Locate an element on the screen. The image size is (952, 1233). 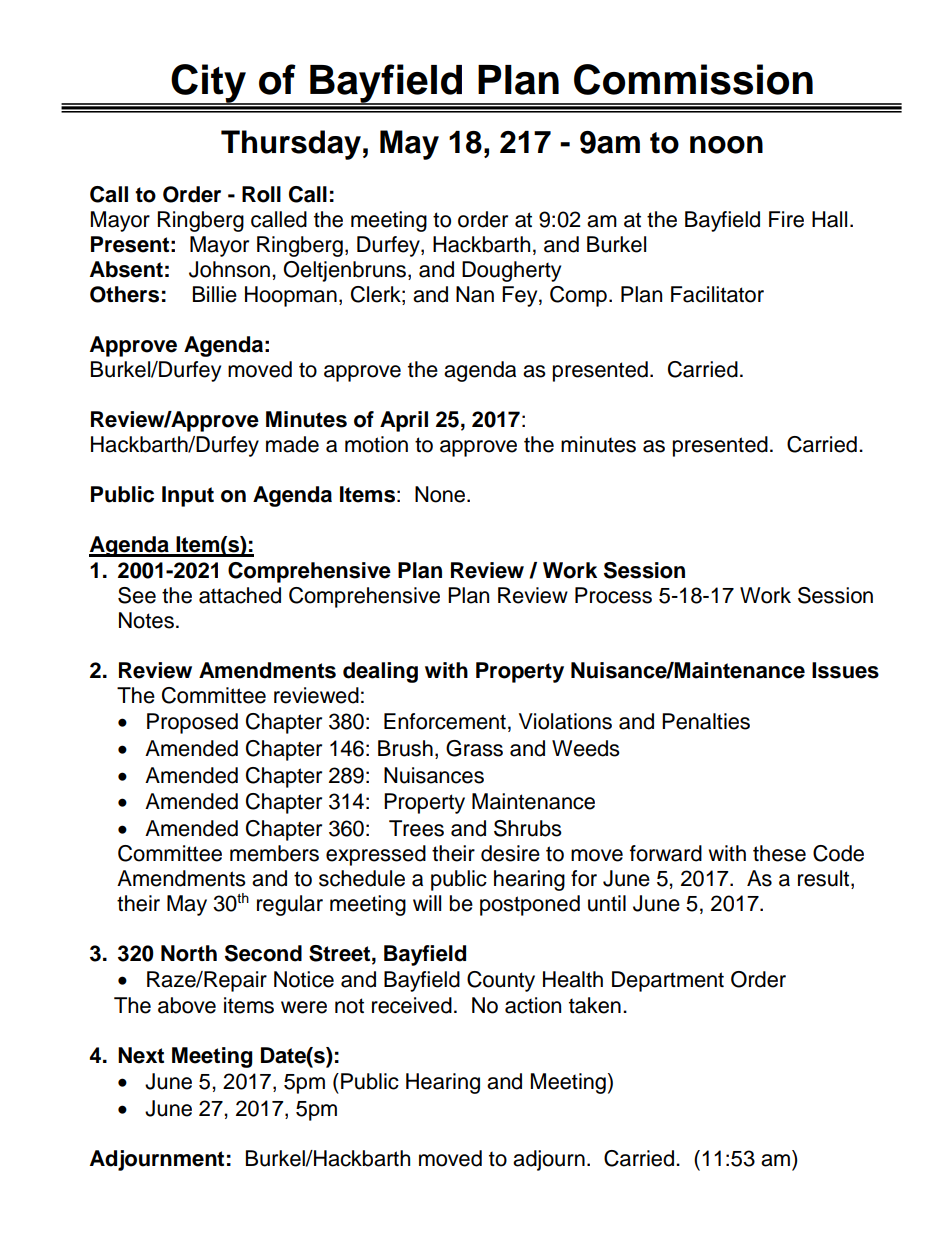
attached is located at coordinates (240, 595).
